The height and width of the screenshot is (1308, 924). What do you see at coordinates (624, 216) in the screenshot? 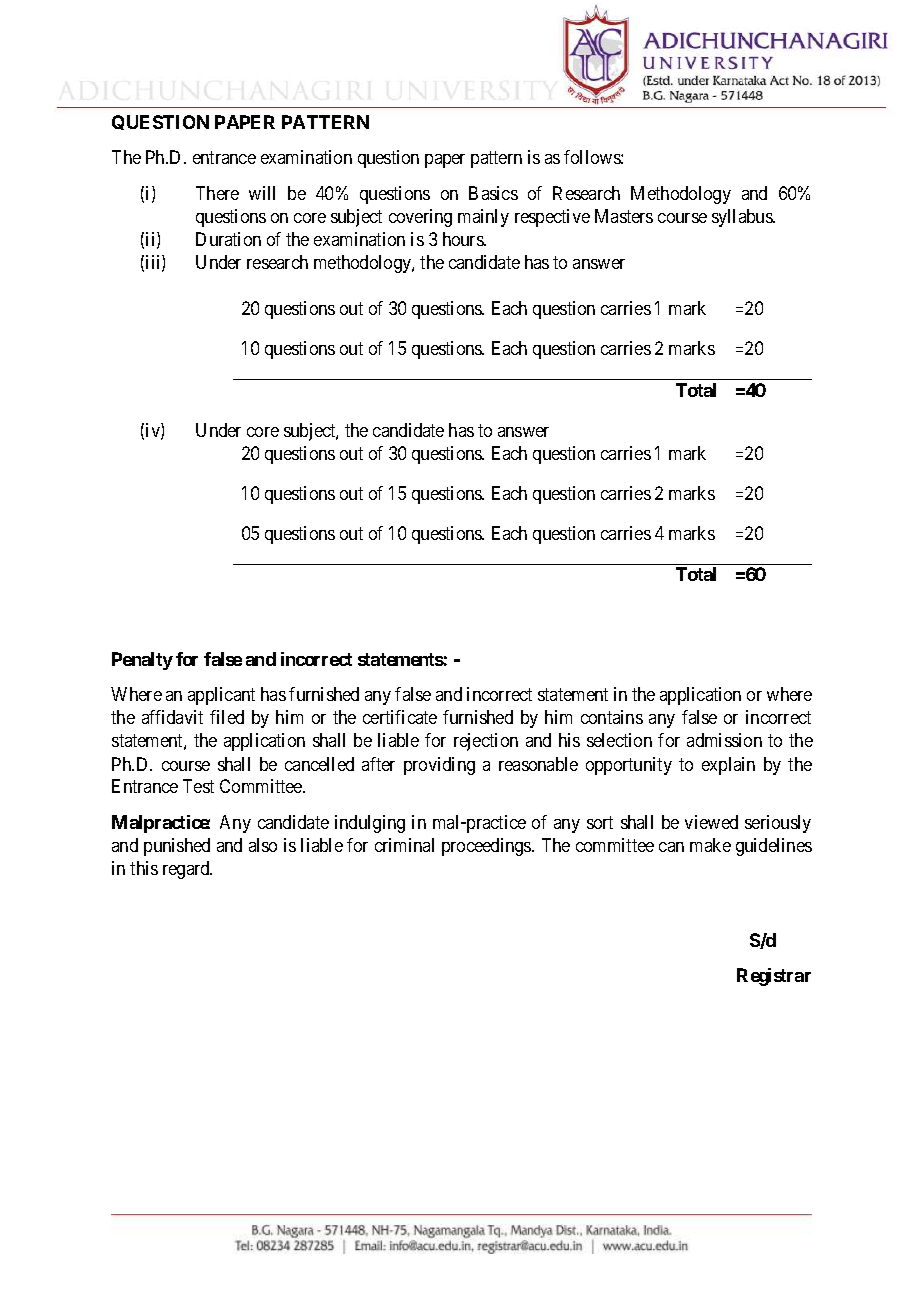
I see `Masters` at bounding box center [624, 216].
